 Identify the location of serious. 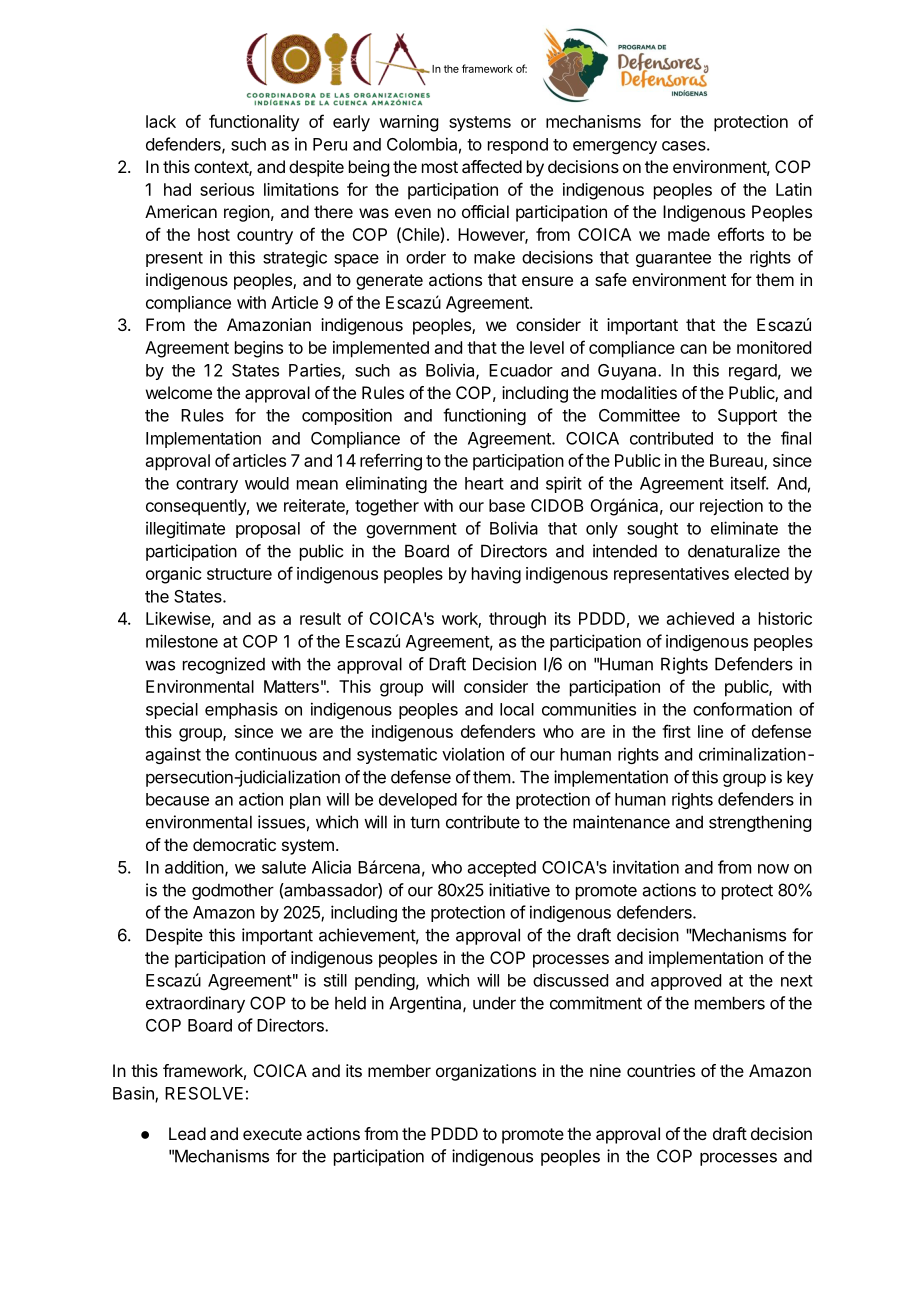
(227, 189).
